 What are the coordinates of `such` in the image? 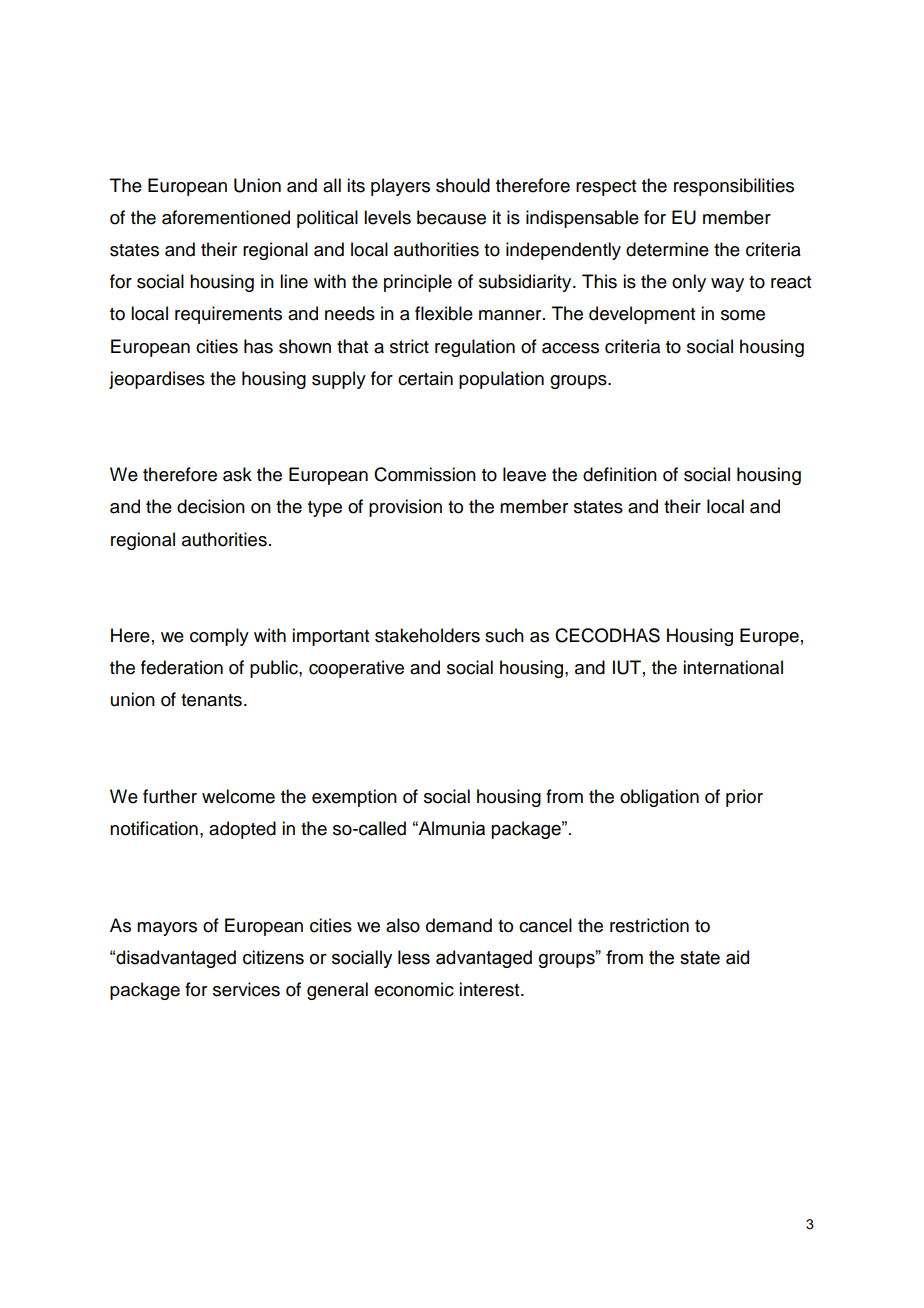 It's located at (504, 635).
